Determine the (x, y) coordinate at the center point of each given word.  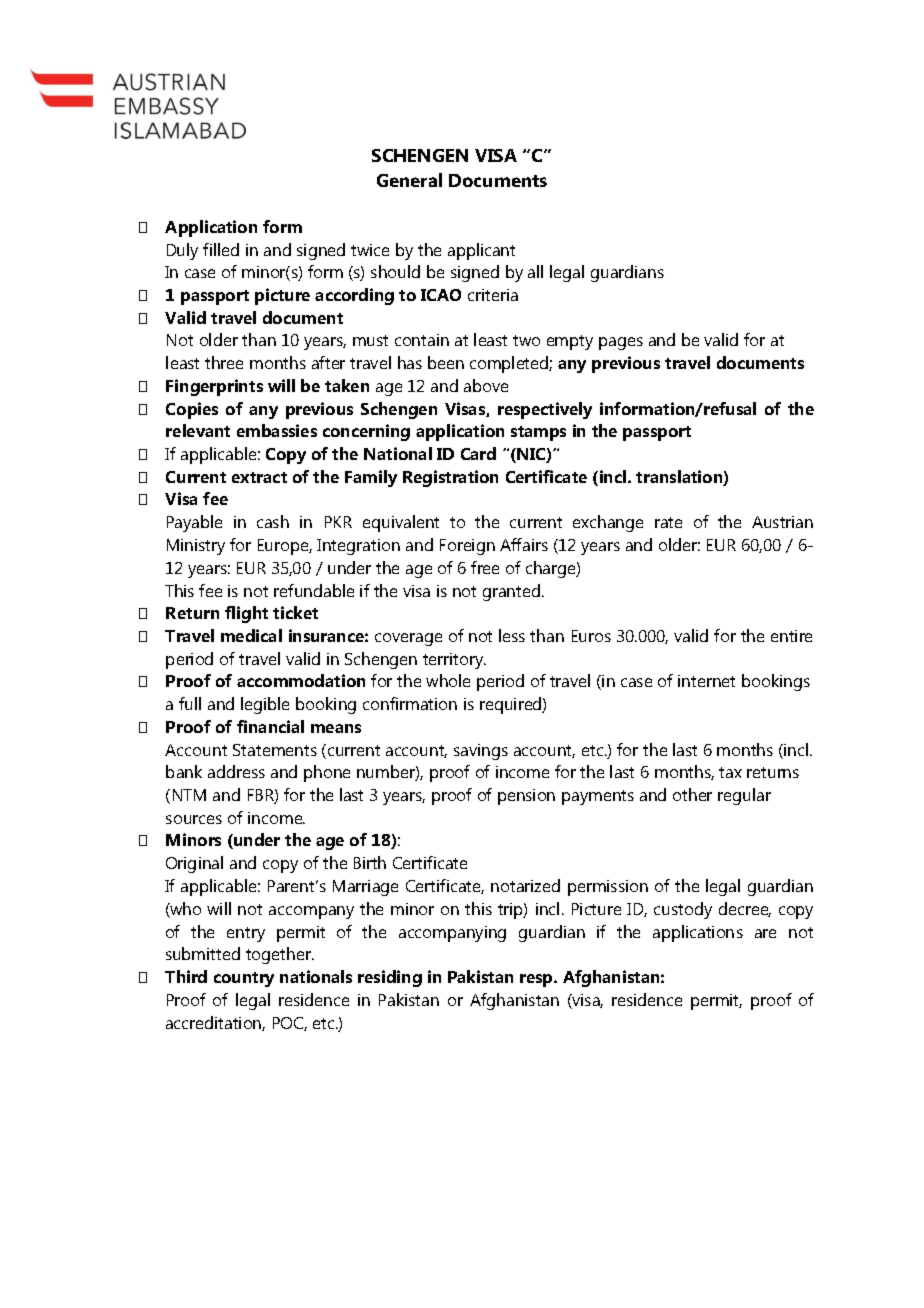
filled (221, 249)
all (535, 271)
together (279, 955)
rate (668, 522)
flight (246, 614)
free (485, 567)
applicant (481, 251)
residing (390, 978)
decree (745, 909)
